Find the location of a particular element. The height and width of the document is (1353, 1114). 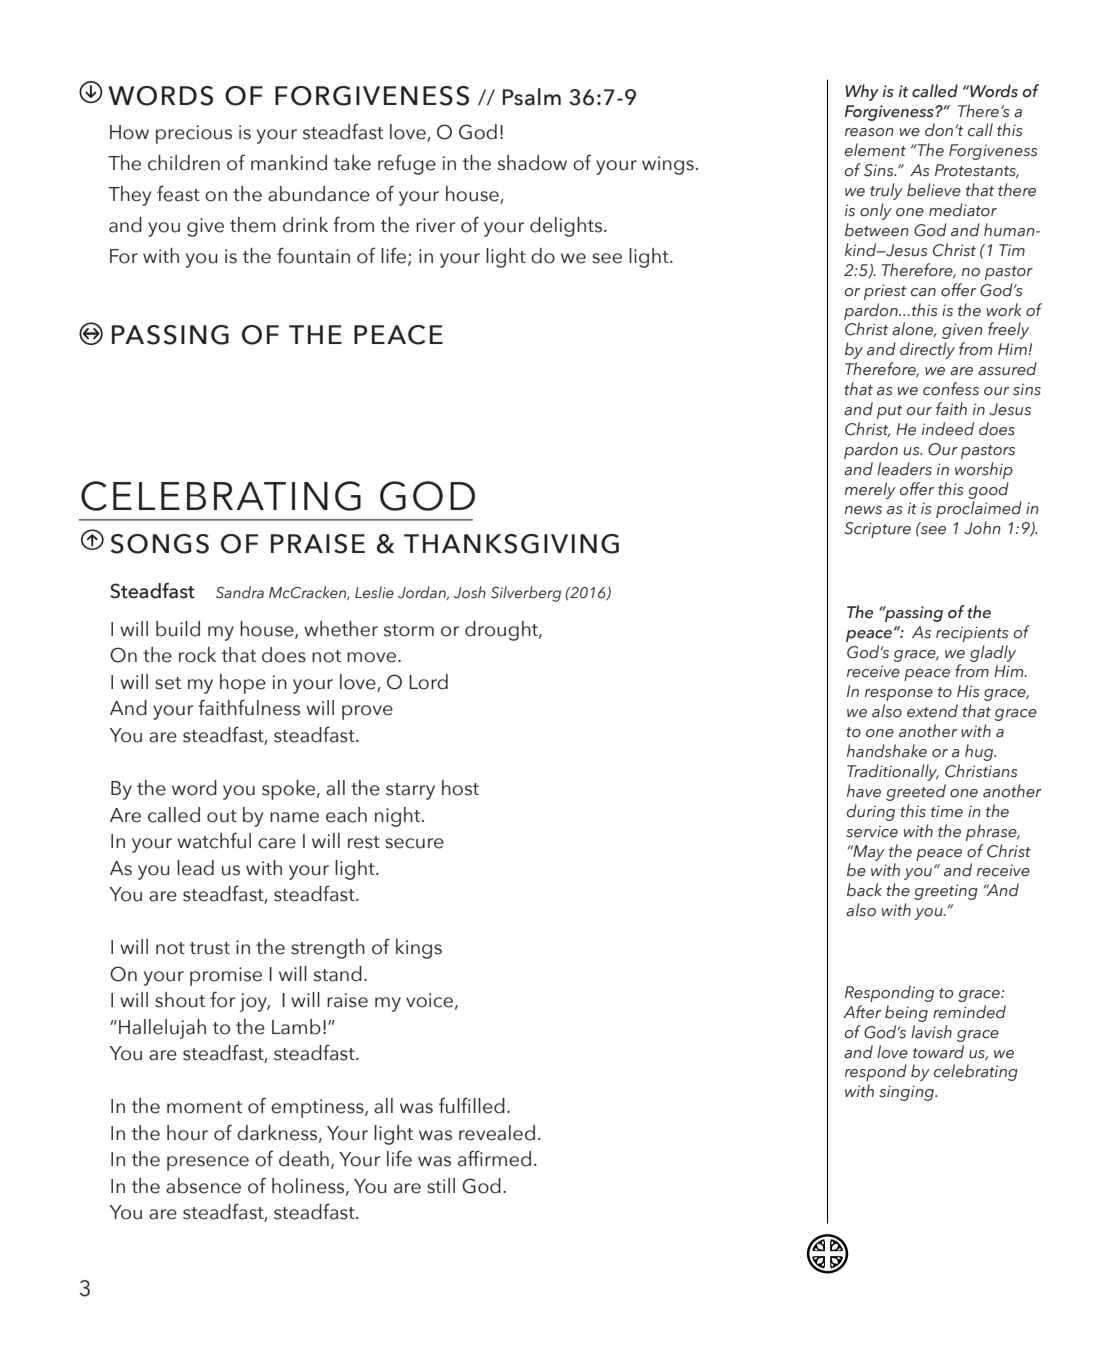

affirmed is located at coordinates (494, 1158).
